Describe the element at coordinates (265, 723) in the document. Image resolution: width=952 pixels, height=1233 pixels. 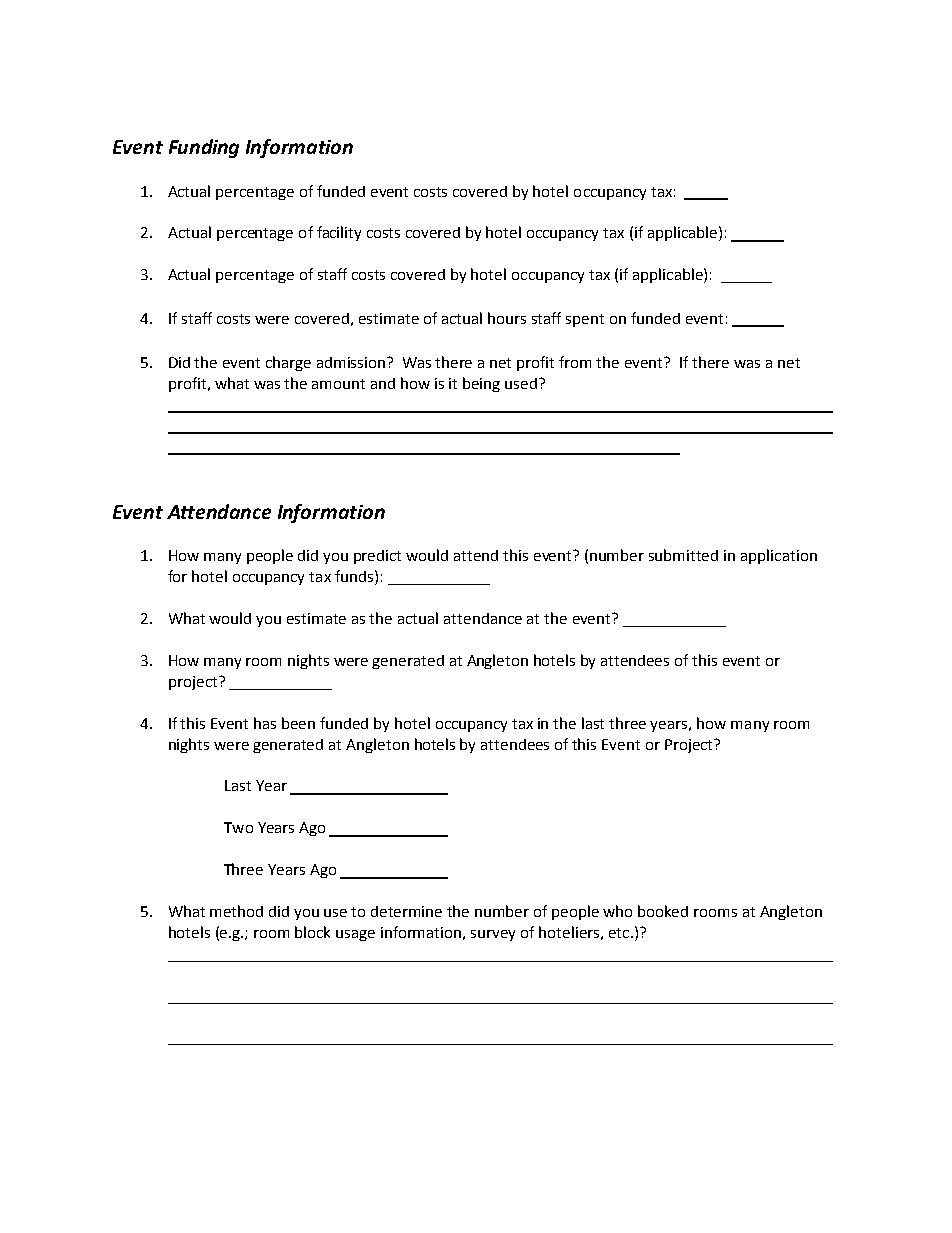
I see `has` at that location.
